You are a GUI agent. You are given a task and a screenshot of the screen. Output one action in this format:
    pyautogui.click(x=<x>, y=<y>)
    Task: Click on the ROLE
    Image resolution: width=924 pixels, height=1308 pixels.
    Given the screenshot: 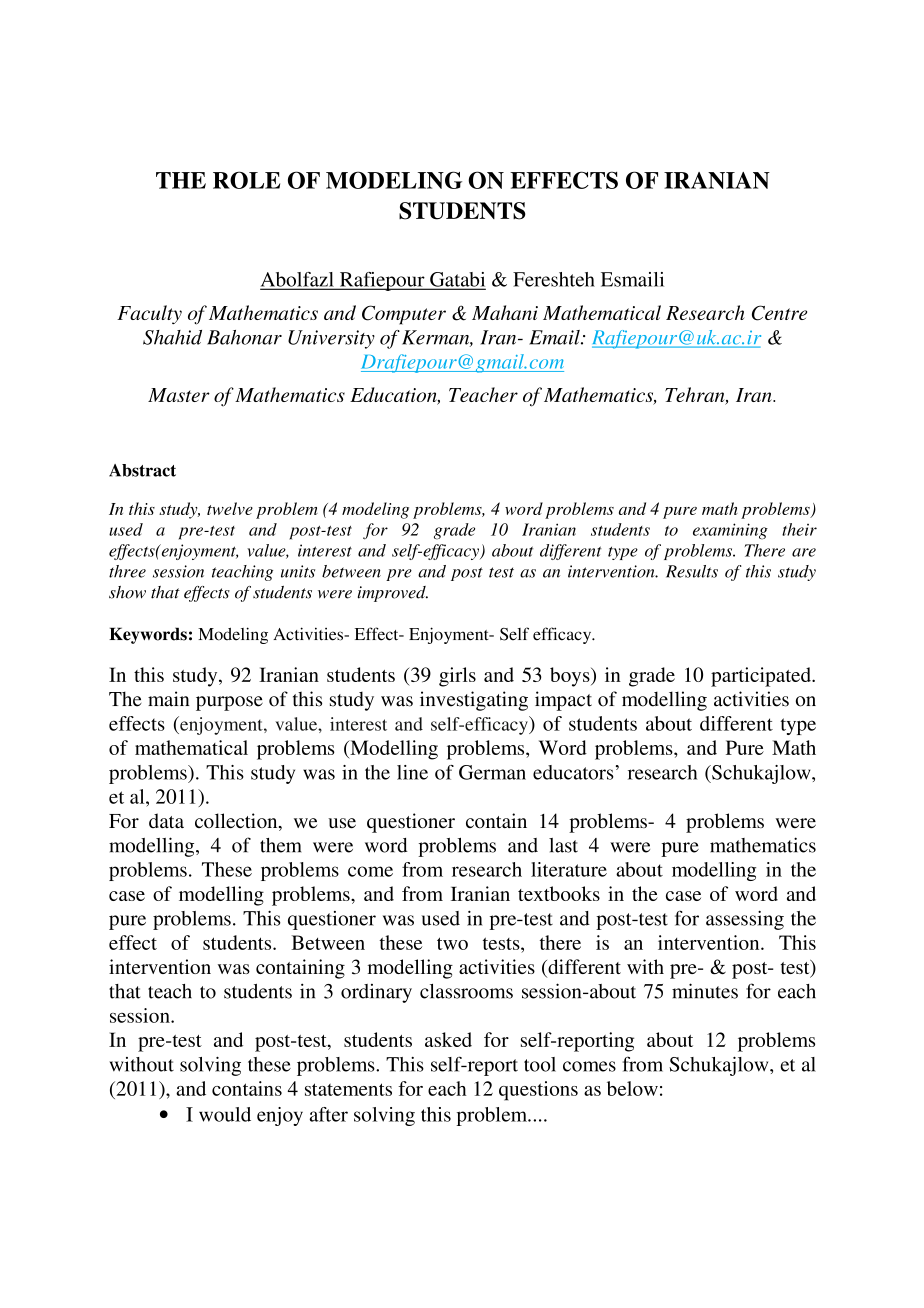 What is the action you would take?
    pyautogui.click(x=246, y=180)
